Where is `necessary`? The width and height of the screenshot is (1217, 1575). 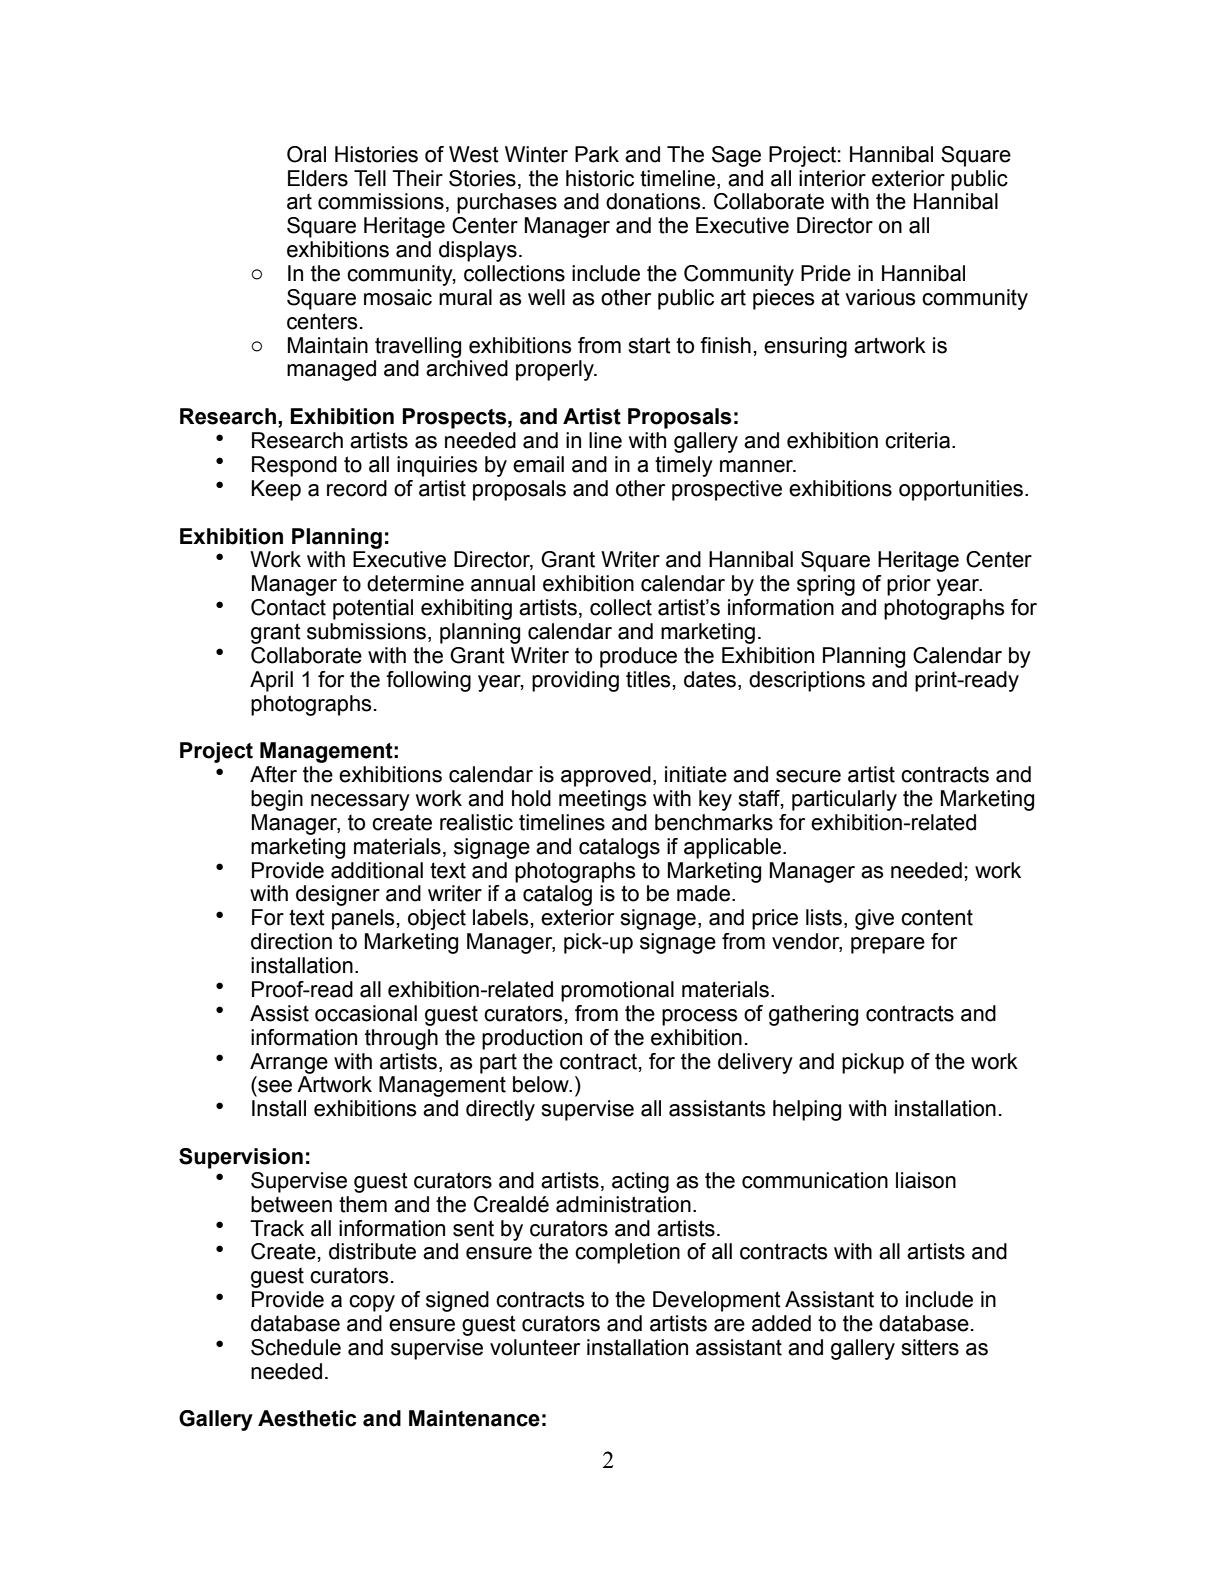 necessary is located at coordinates (360, 802).
